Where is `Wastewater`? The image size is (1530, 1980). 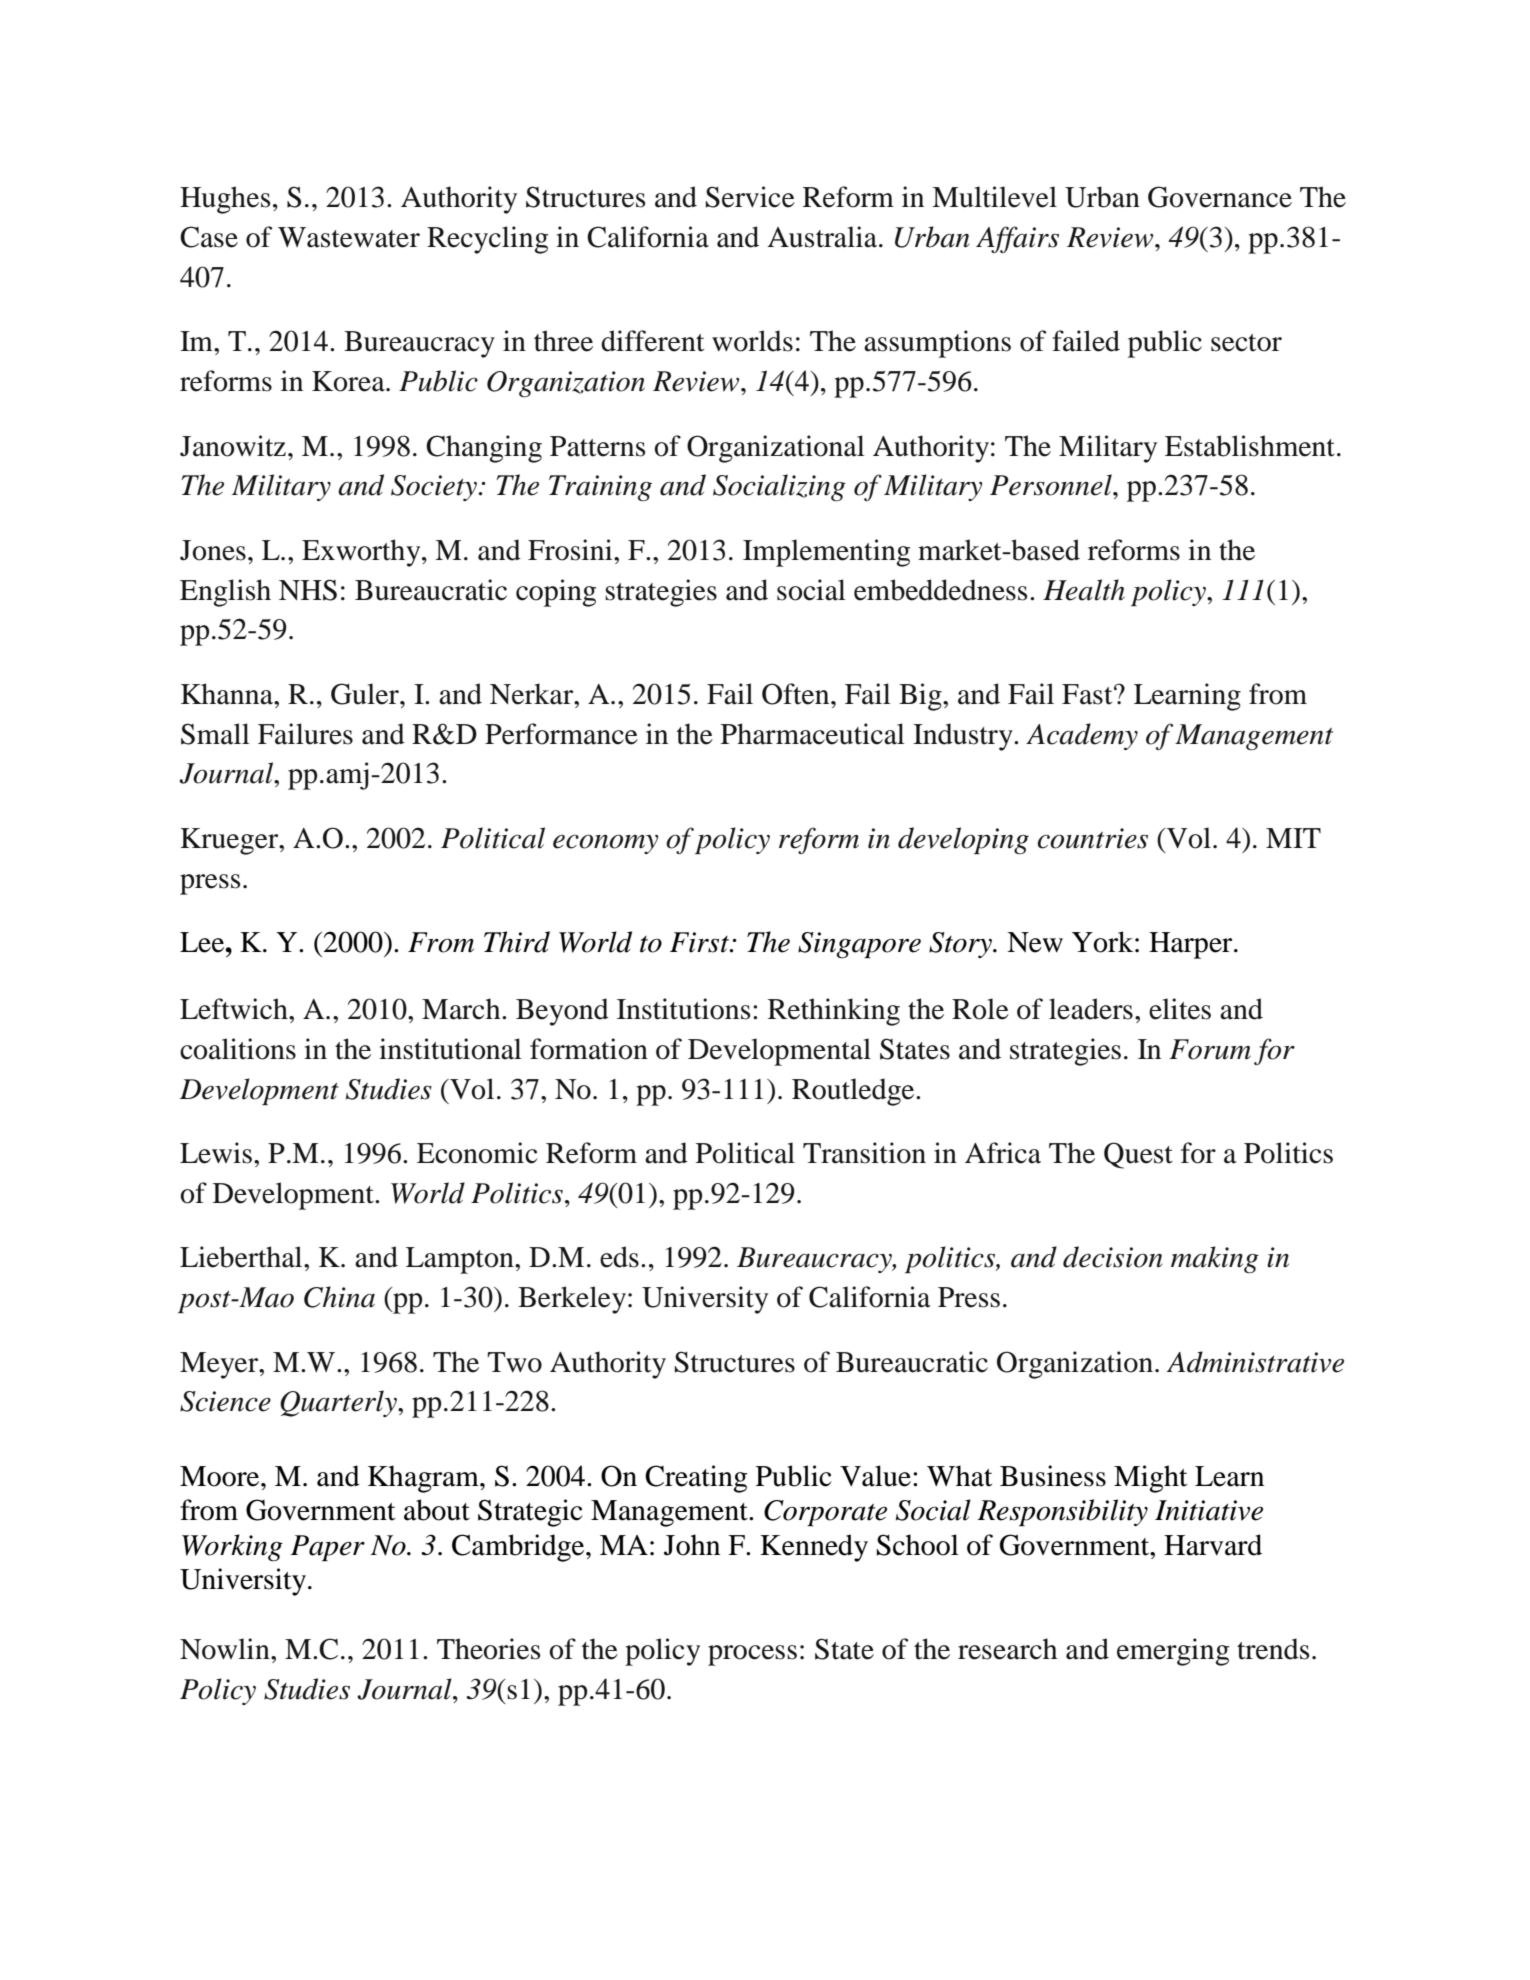 Wastewater is located at coordinates (349, 237).
